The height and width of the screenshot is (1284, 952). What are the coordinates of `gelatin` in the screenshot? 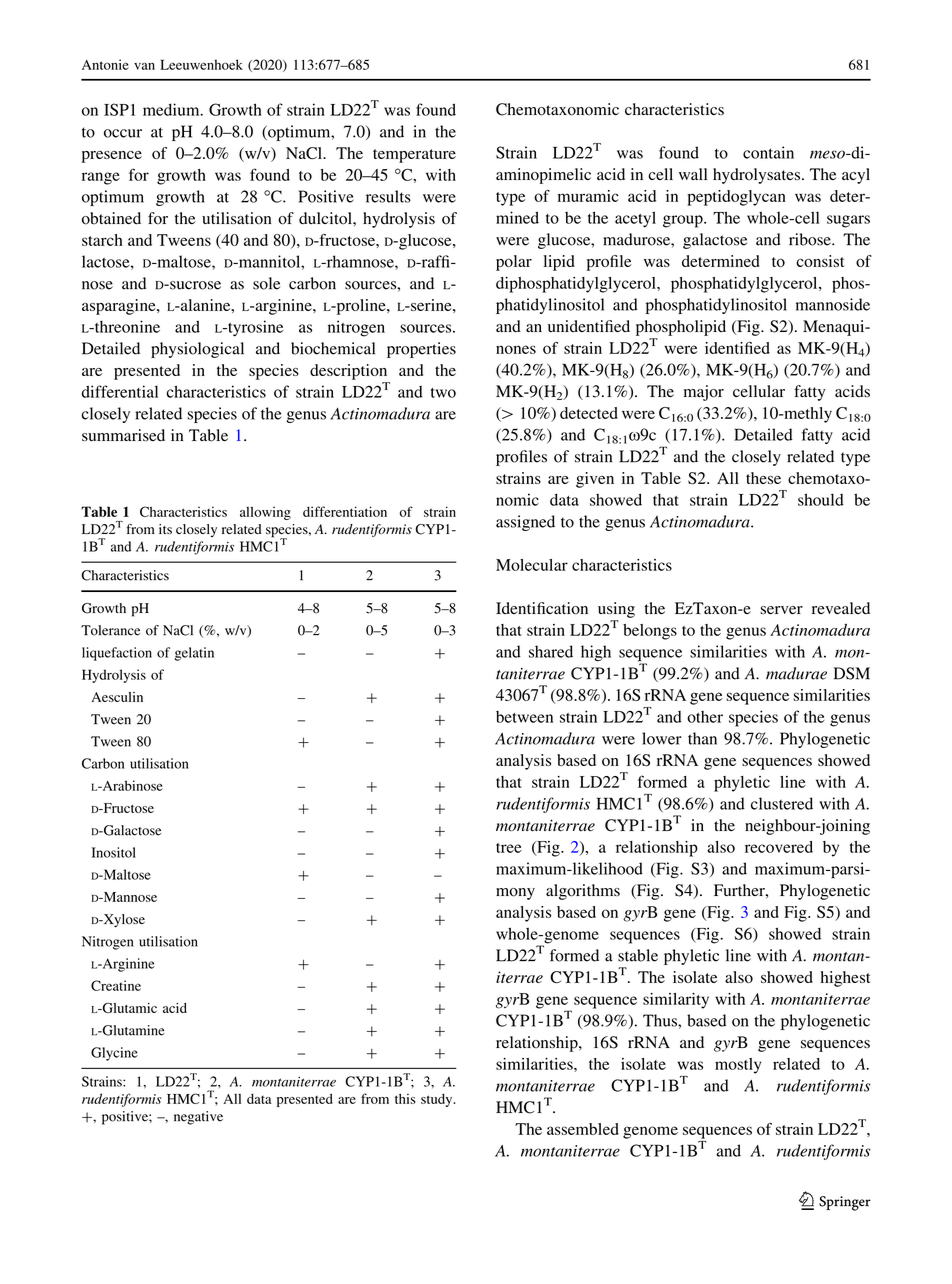 It's located at (194, 654).
